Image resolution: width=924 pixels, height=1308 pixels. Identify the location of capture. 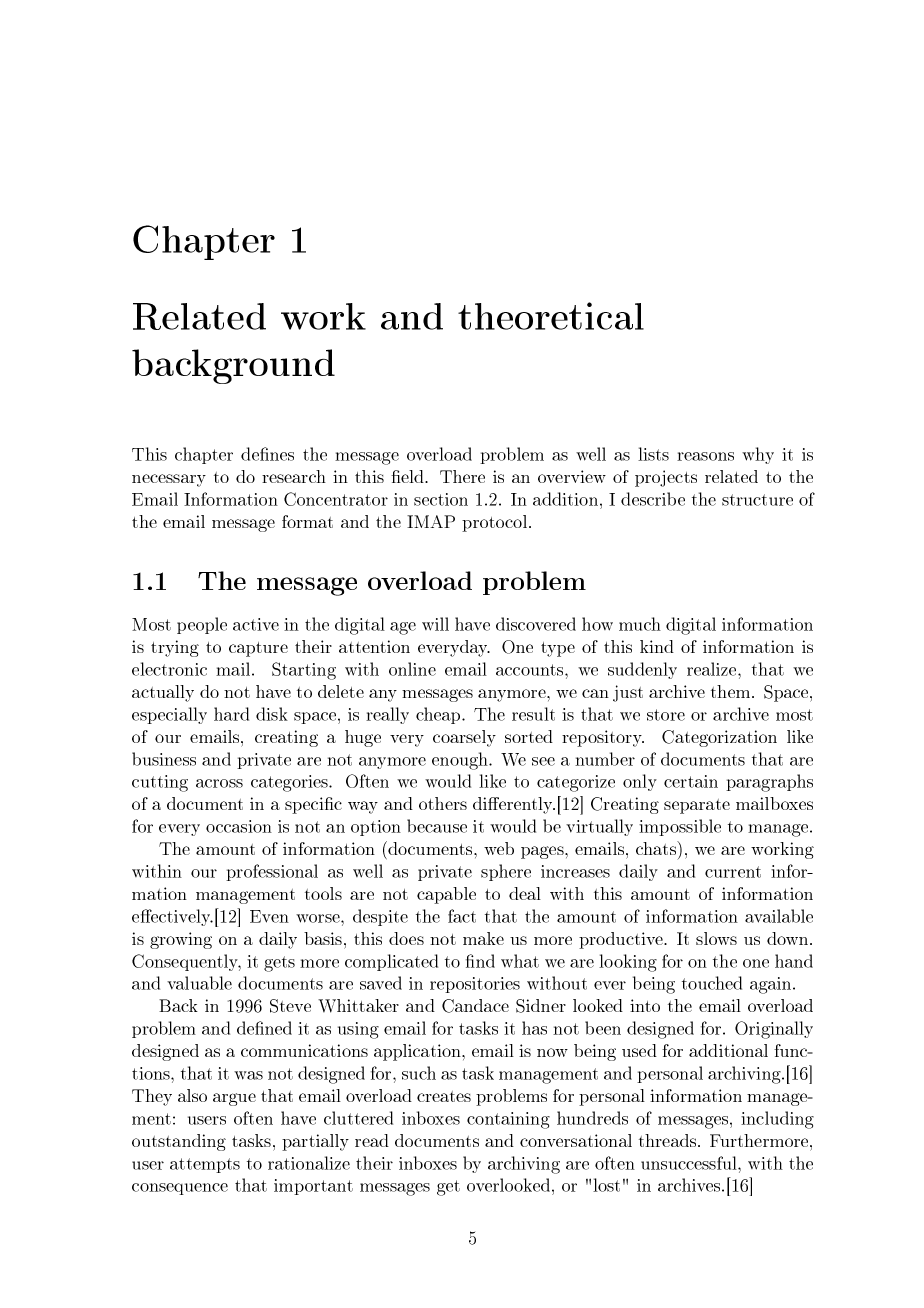
(258, 649).
